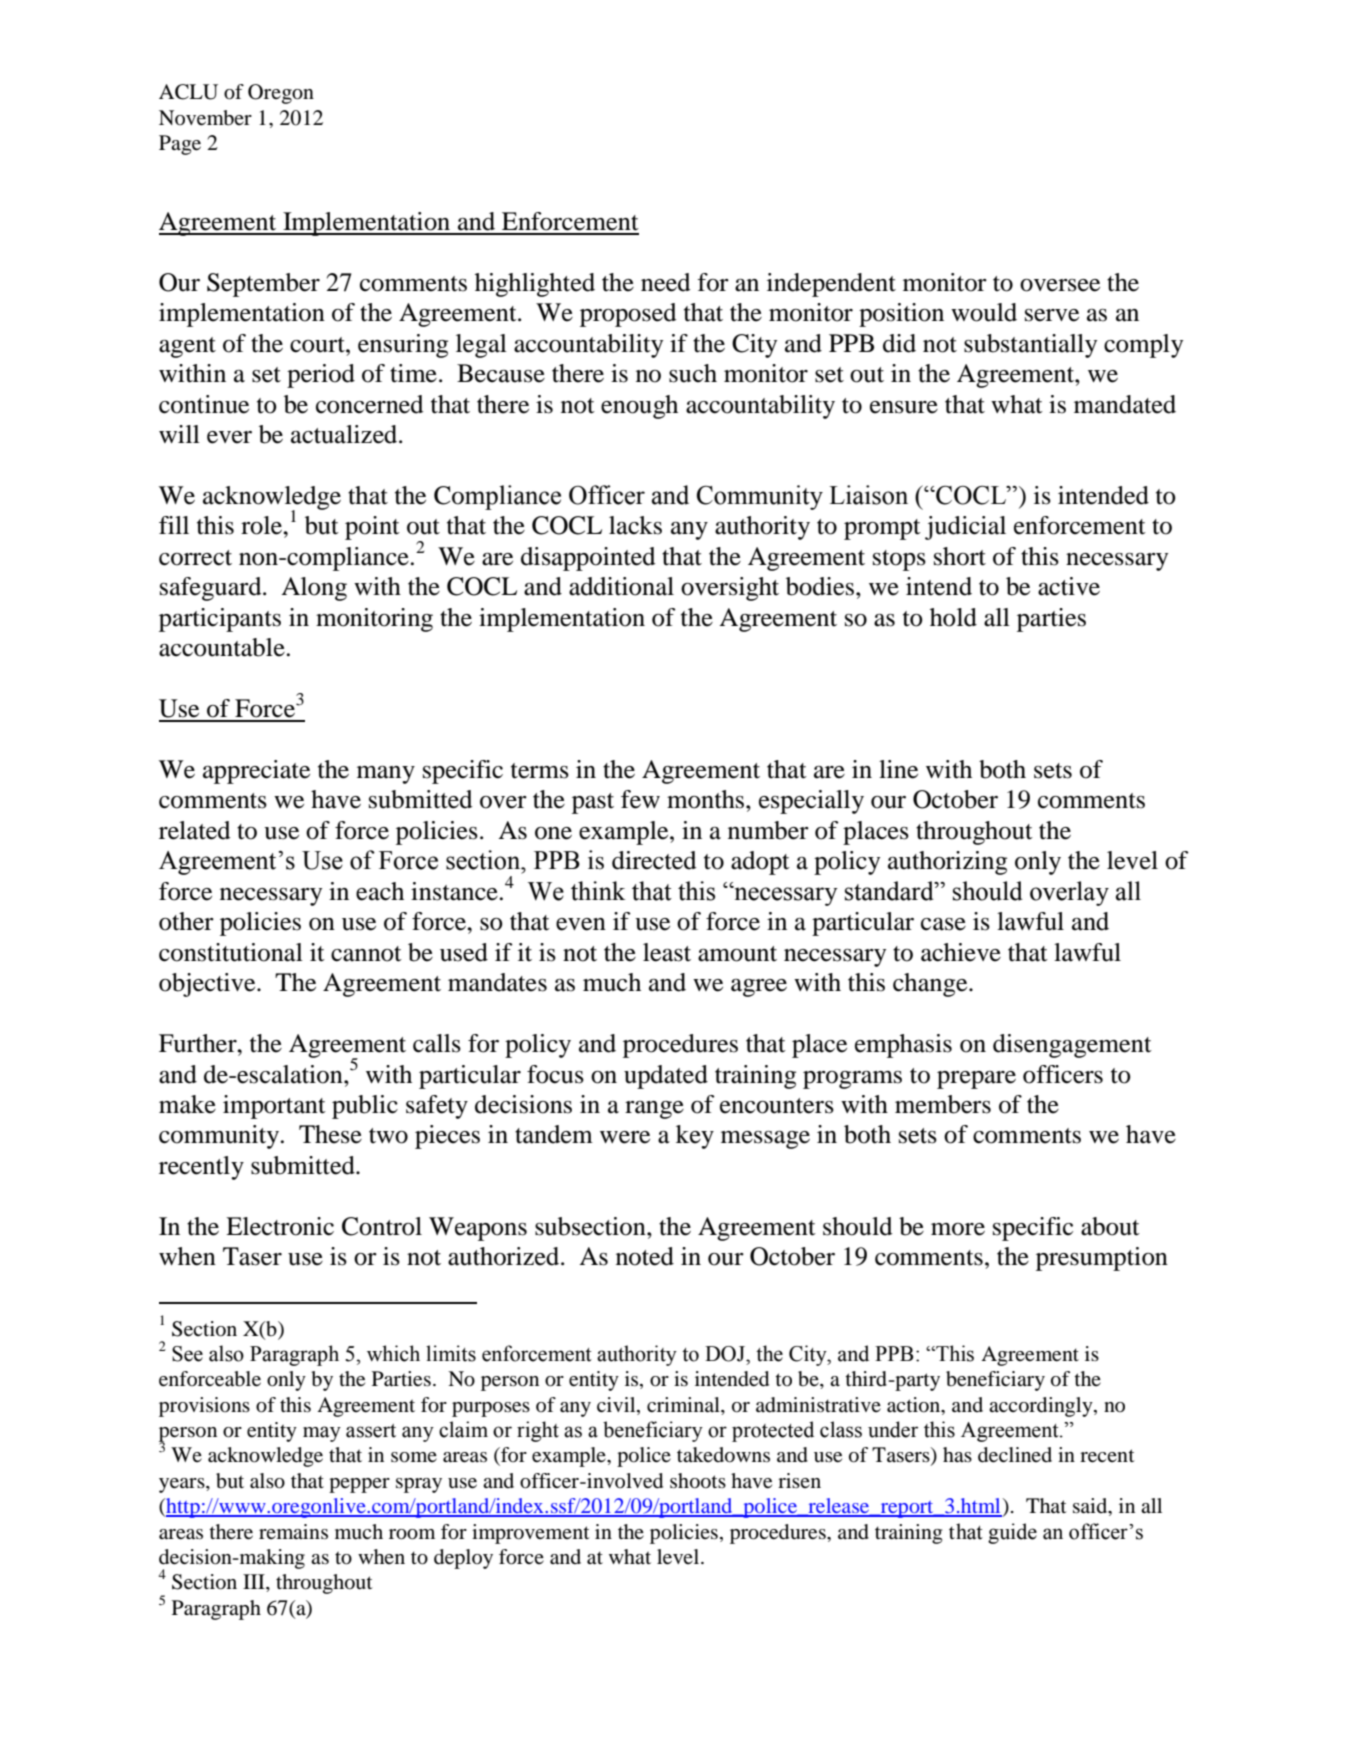 The height and width of the image is (1747, 1350). I want to click on active, so click(1069, 586).
